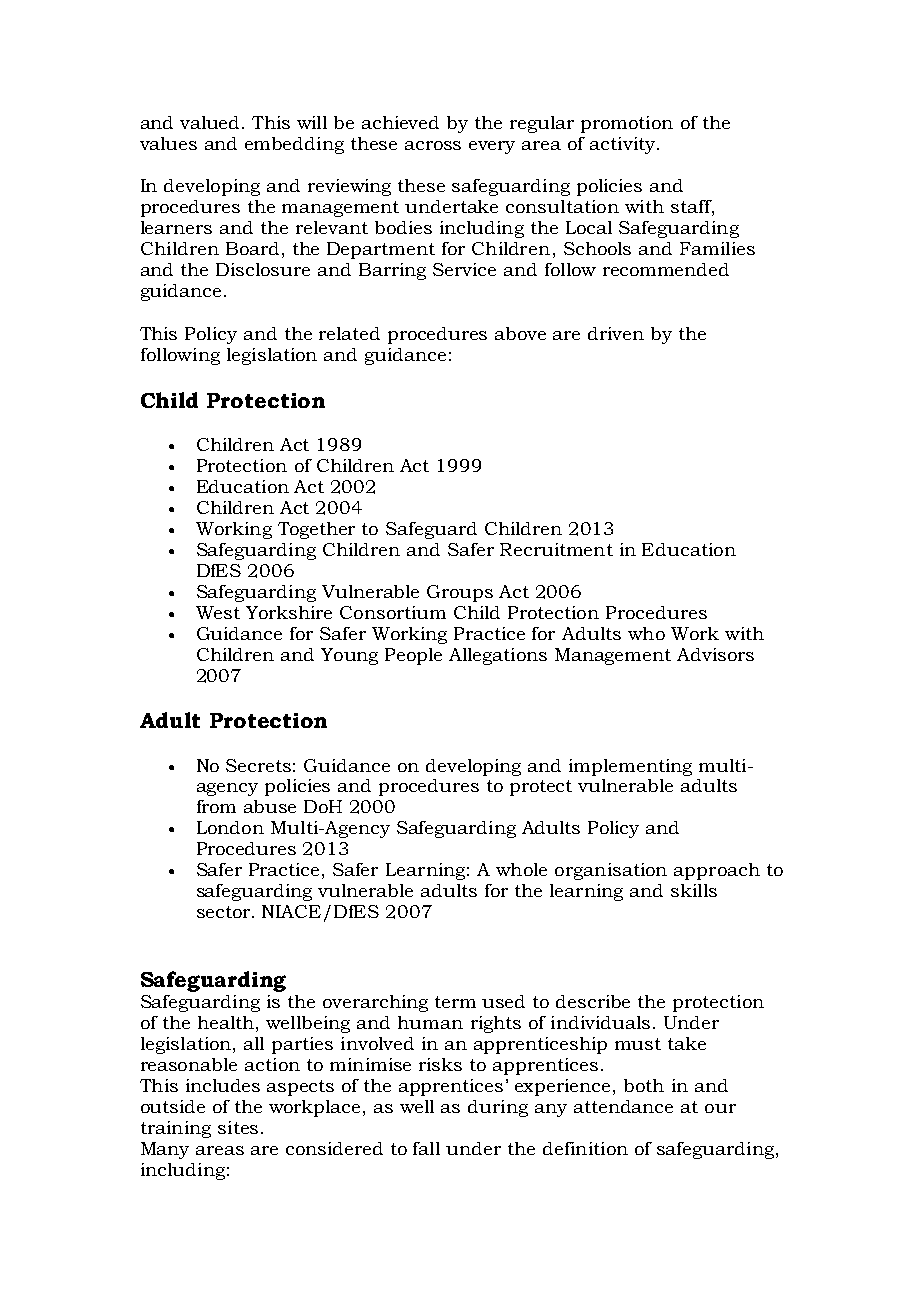  What do you see at coordinates (218, 612) in the image?
I see `West` at bounding box center [218, 612].
